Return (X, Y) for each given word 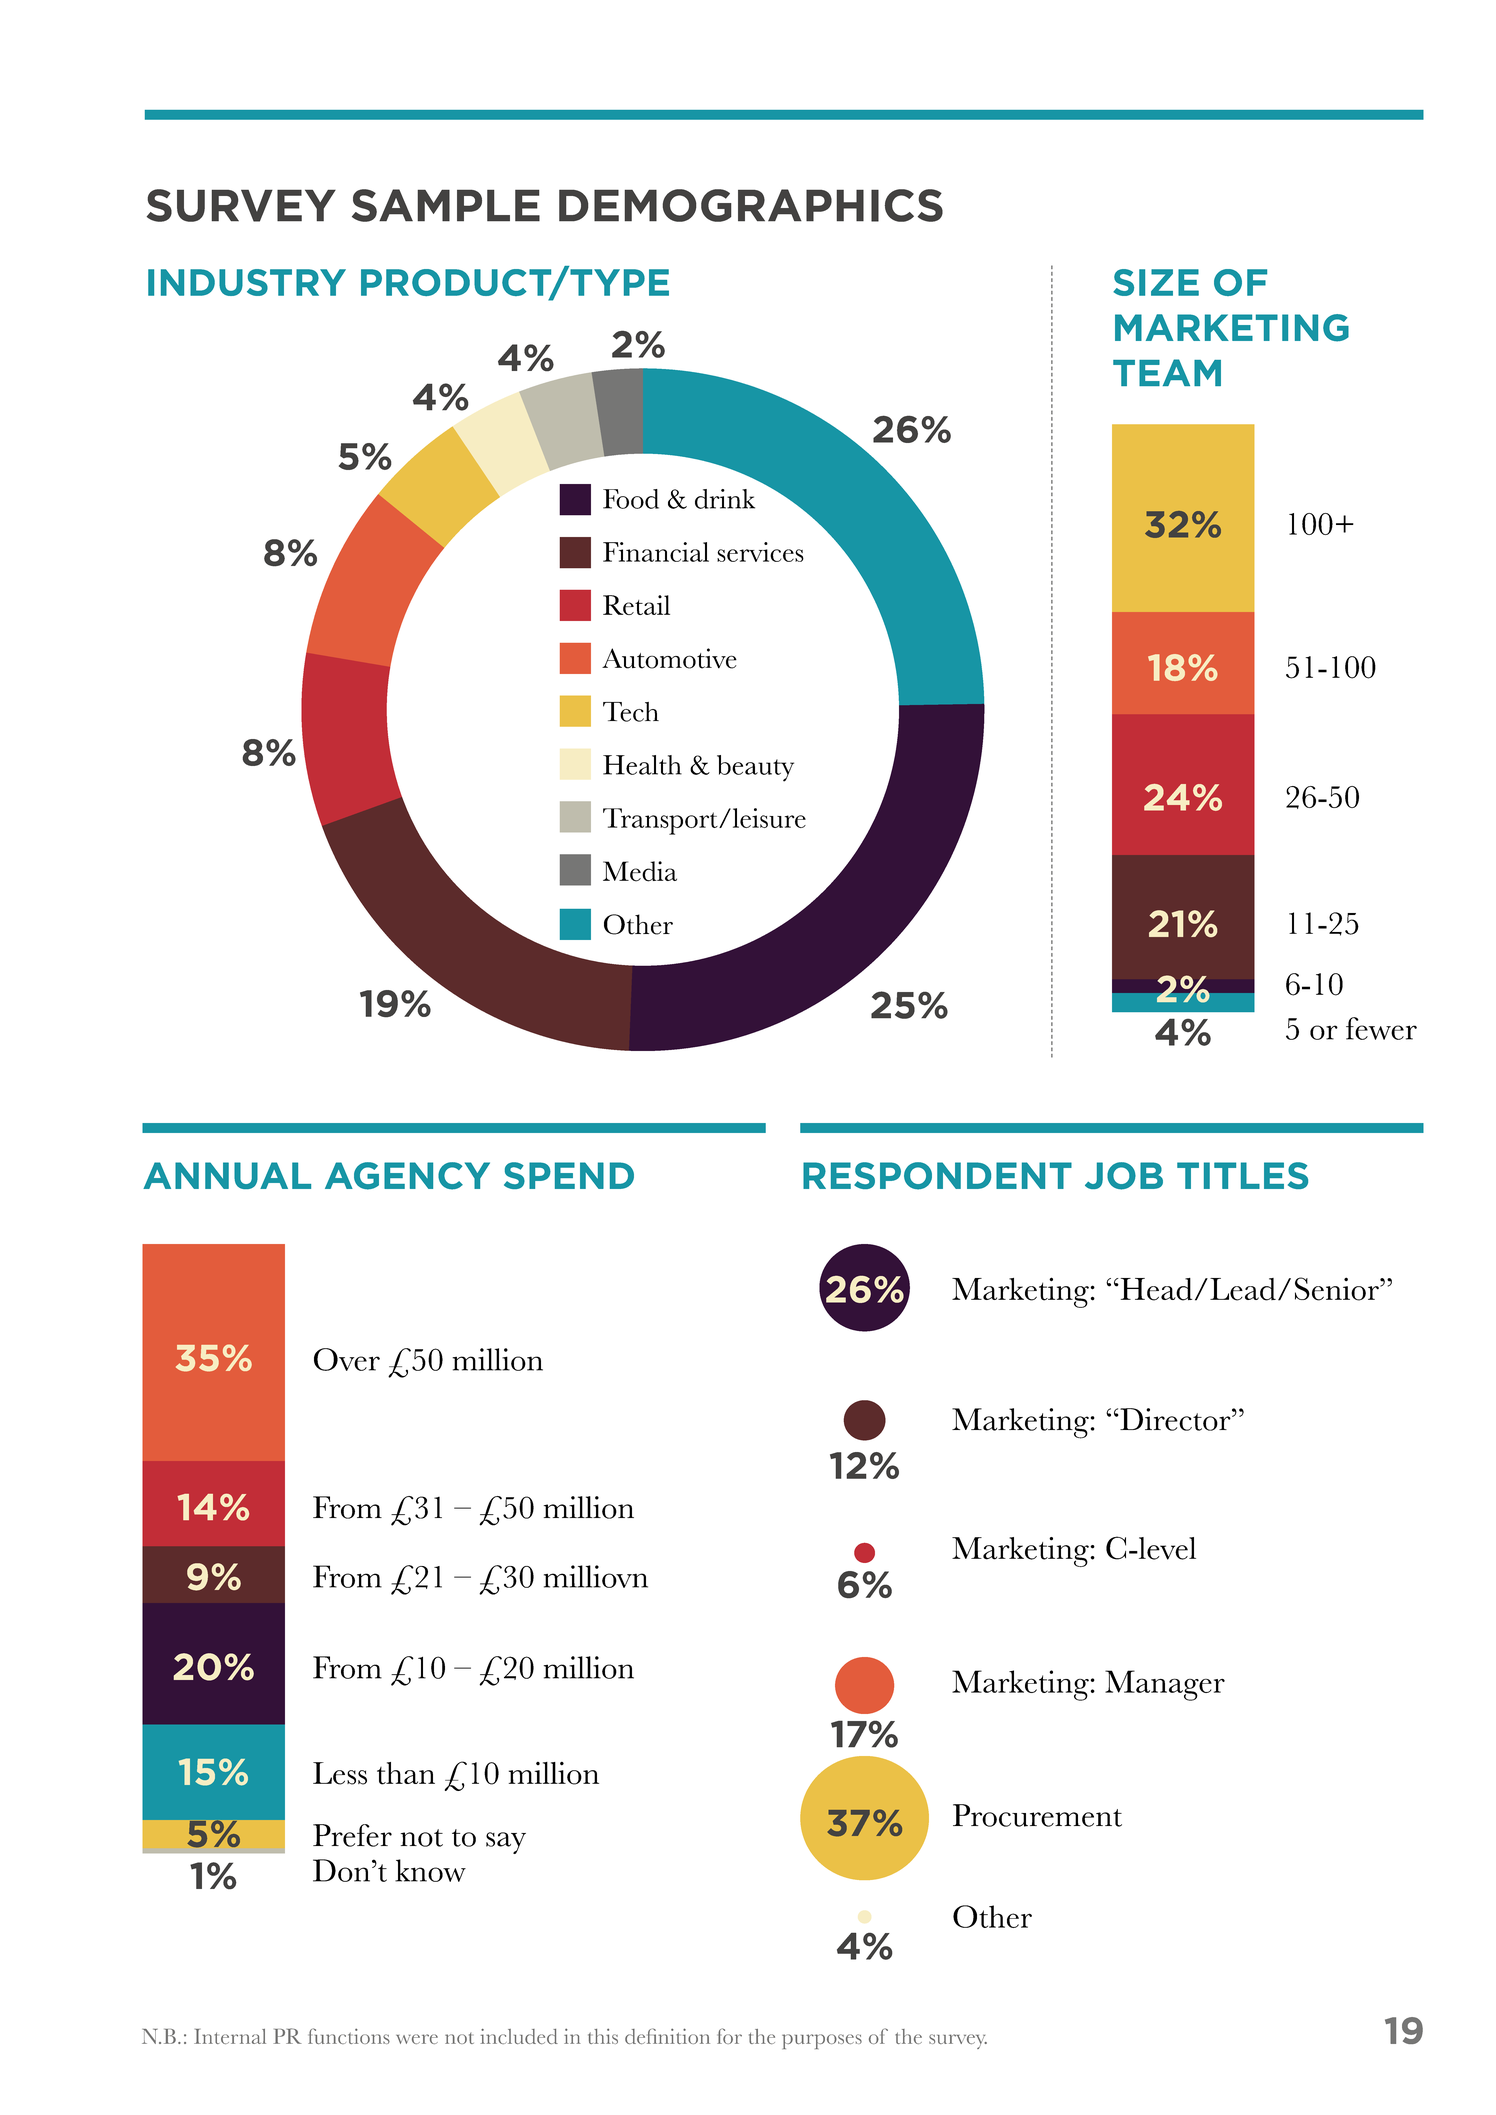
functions (349, 2036)
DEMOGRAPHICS (751, 205)
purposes (822, 2041)
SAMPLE (446, 205)
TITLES (1242, 1175)
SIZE (1156, 282)
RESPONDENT (937, 1176)
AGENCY (407, 1176)
